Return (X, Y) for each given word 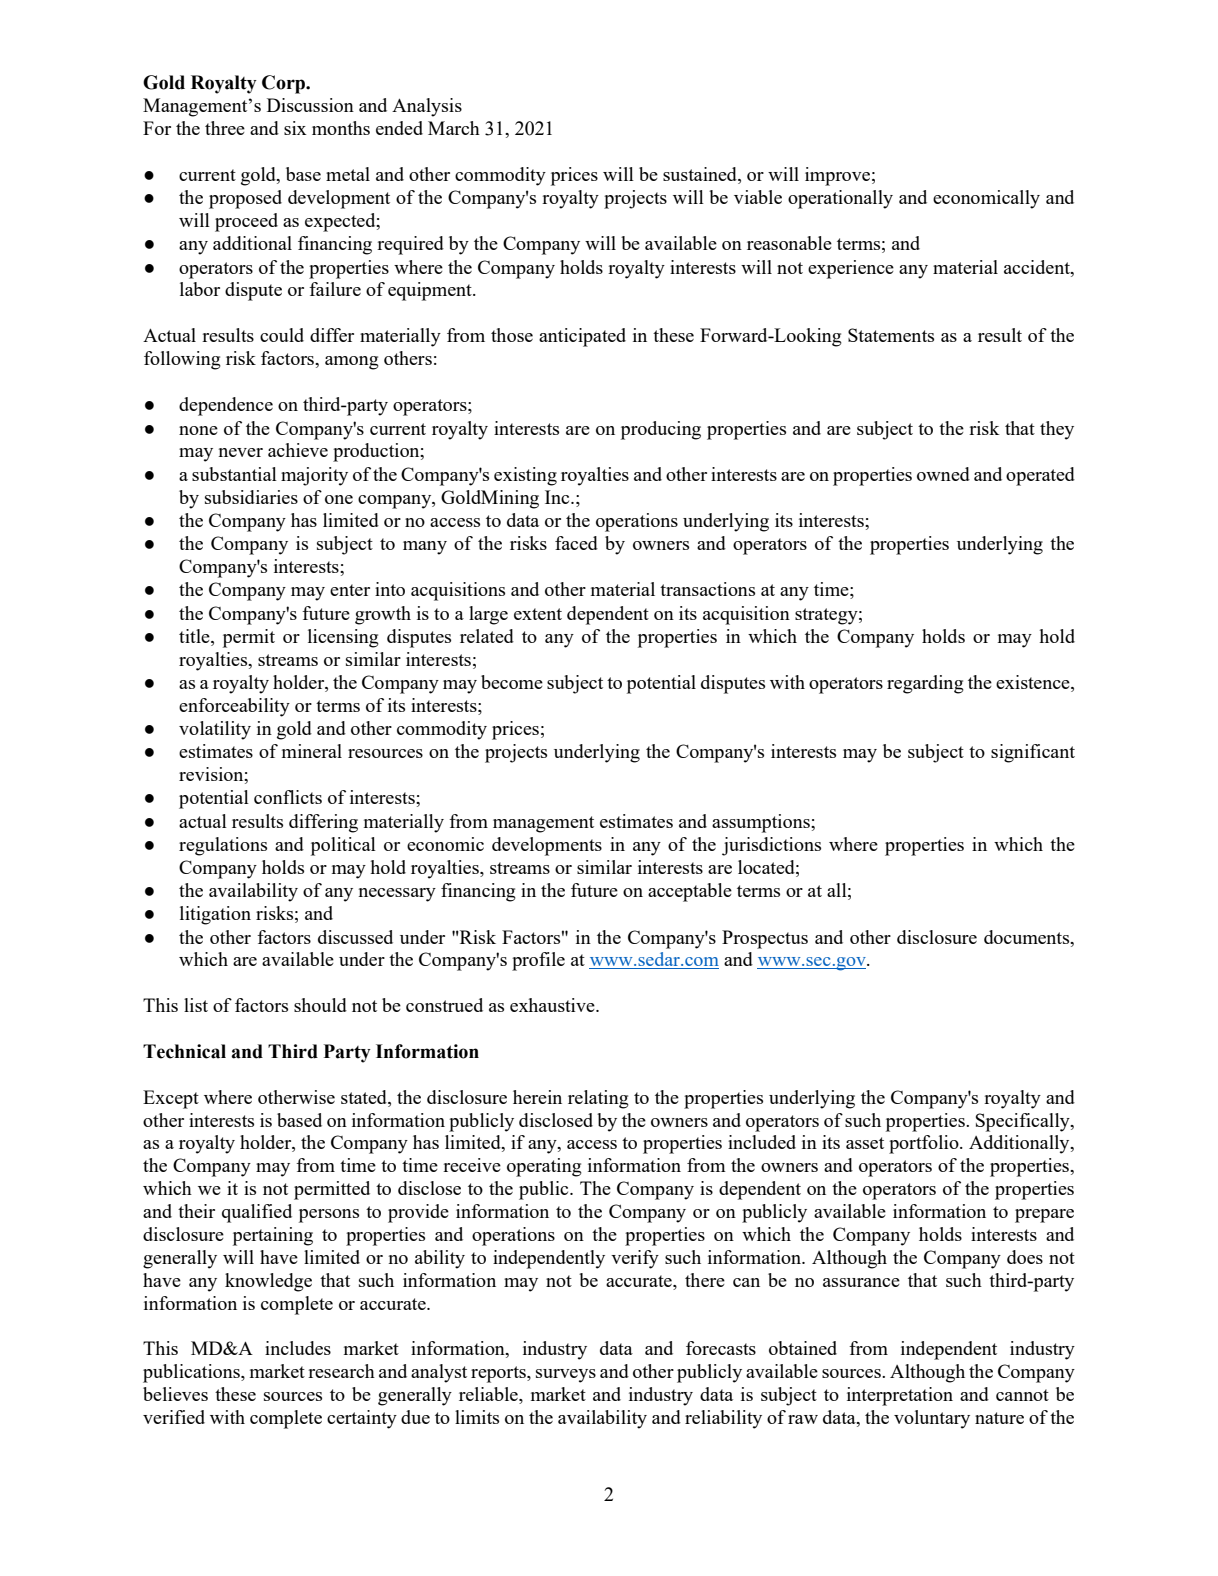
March (454, 128)
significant (1033, 753)
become (512, 682)
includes (298, 1348)
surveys (566, 1376)
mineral (312, 751)
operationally (840, 199)
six (295, 128)
